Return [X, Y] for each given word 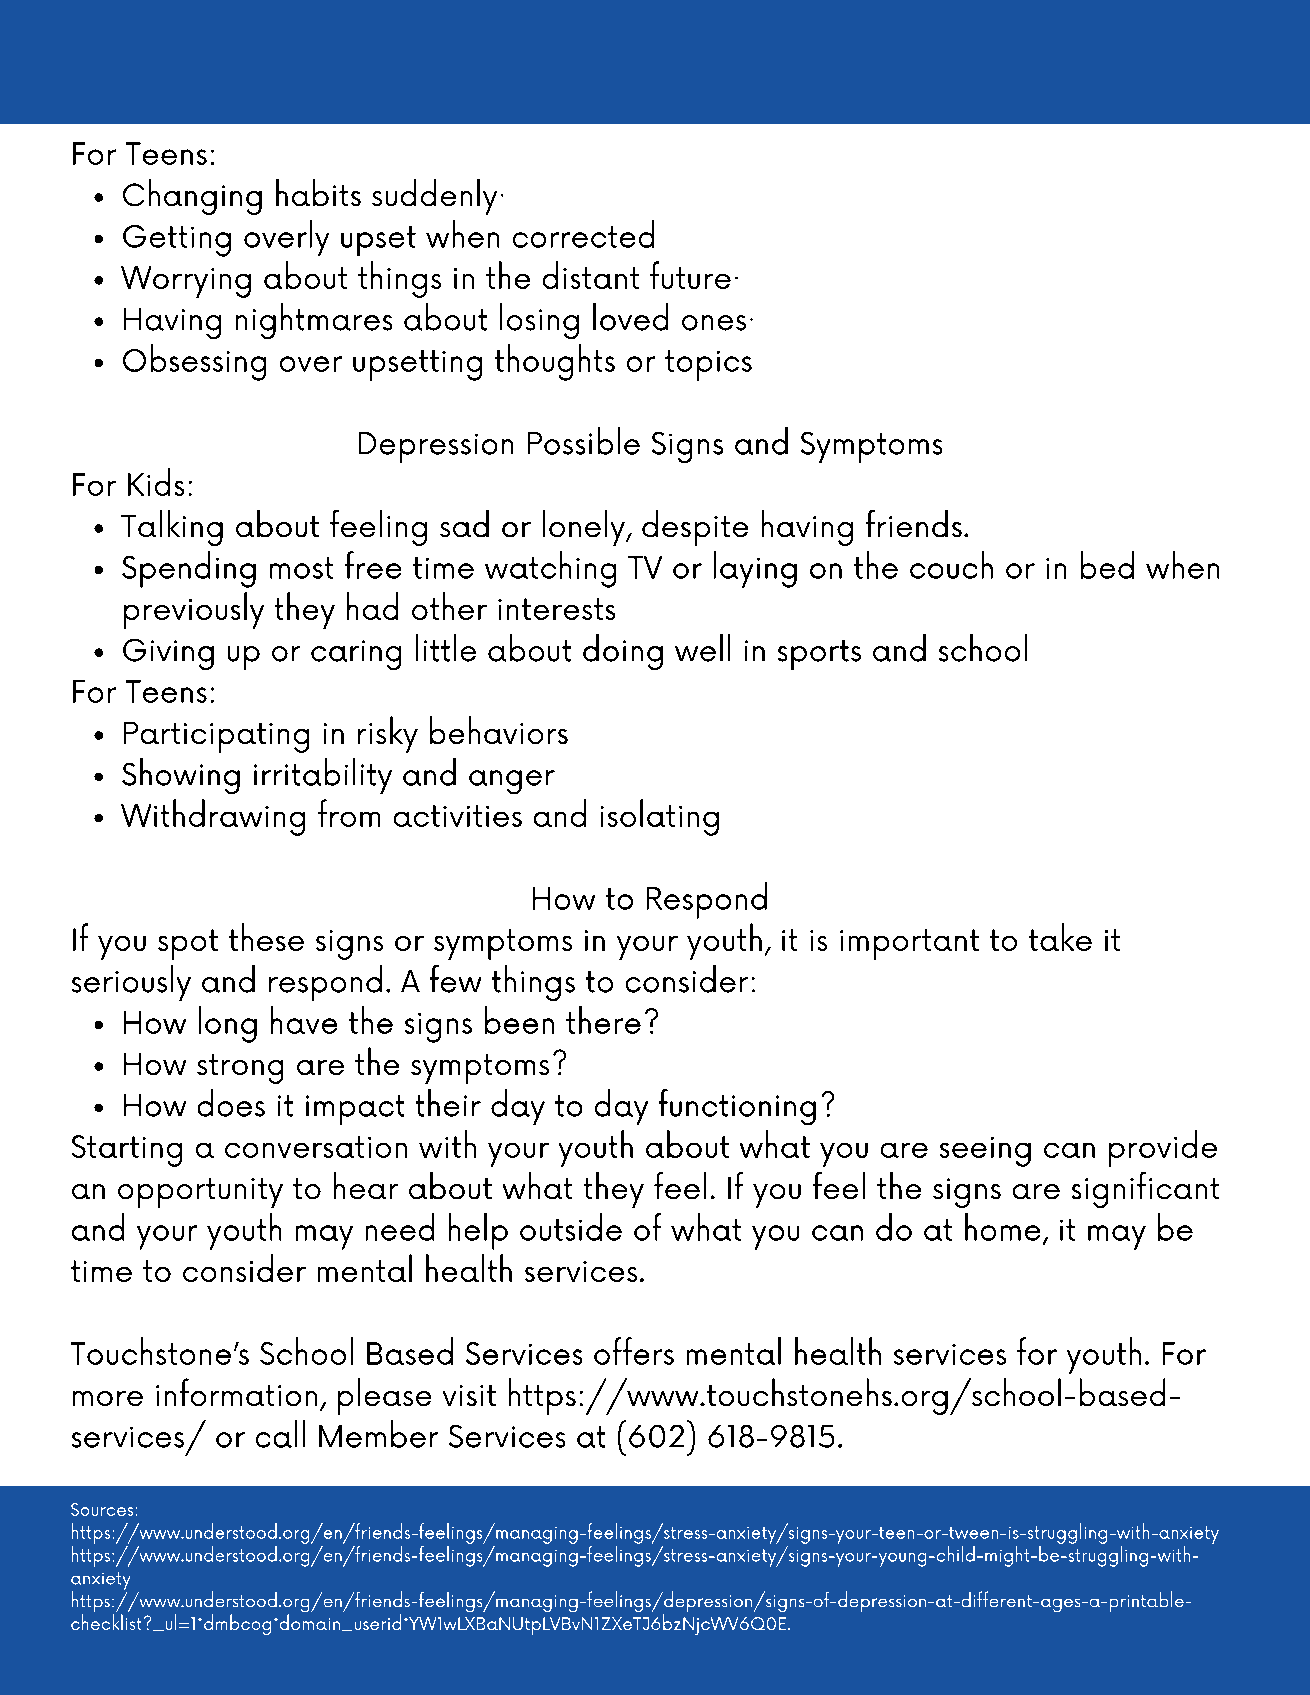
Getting [177, 241]
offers [634, 1351]
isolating [660, 817]
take [1060, 937]
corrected [583, 234]
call [280, 1434]
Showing [181, 776]
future [690, 275]
